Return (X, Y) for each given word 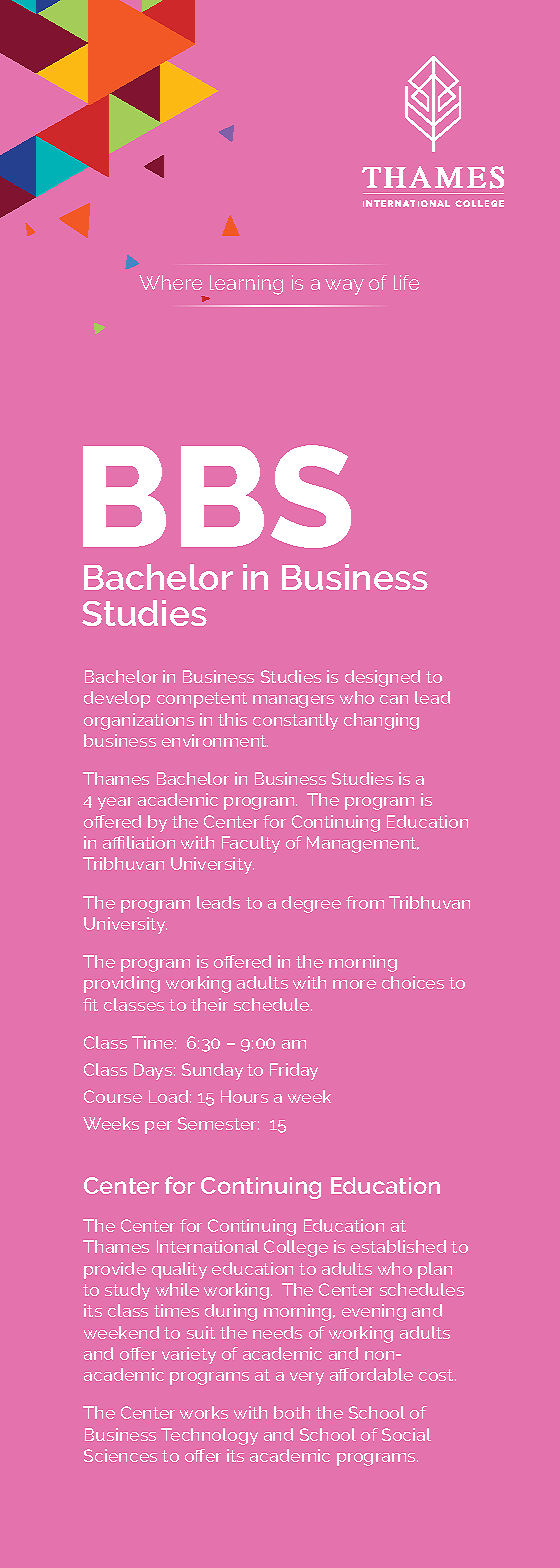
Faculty (251, 844)
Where (170, 282)
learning (245, 286)
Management (363, 844)
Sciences (120, 1455)
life (406, 282)
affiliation (139, 842)
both (292, 1412)
